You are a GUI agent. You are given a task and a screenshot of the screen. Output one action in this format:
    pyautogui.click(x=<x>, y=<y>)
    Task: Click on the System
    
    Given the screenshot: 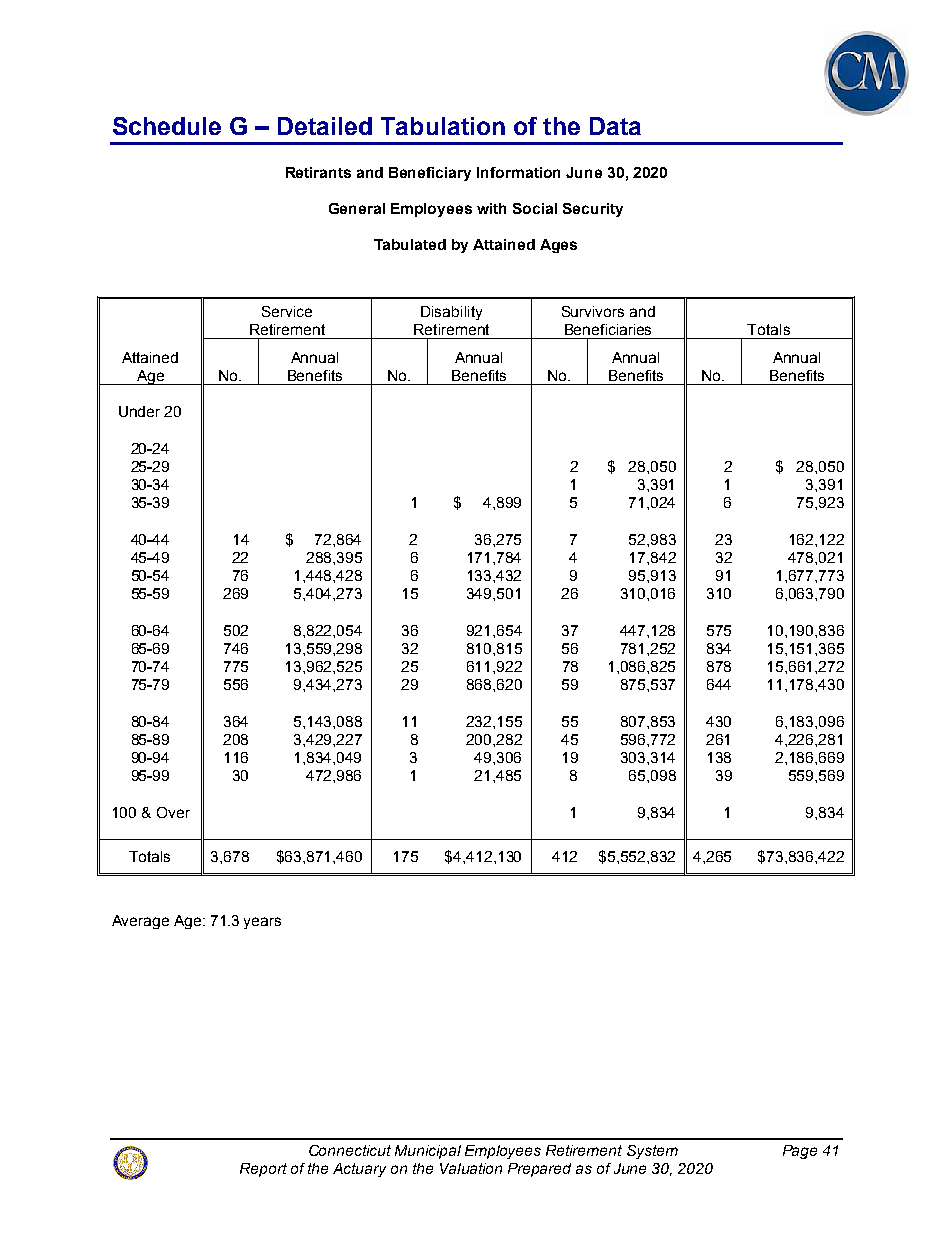 What is the action you would take?
    pyautogui.click(x=652, y=1152)
